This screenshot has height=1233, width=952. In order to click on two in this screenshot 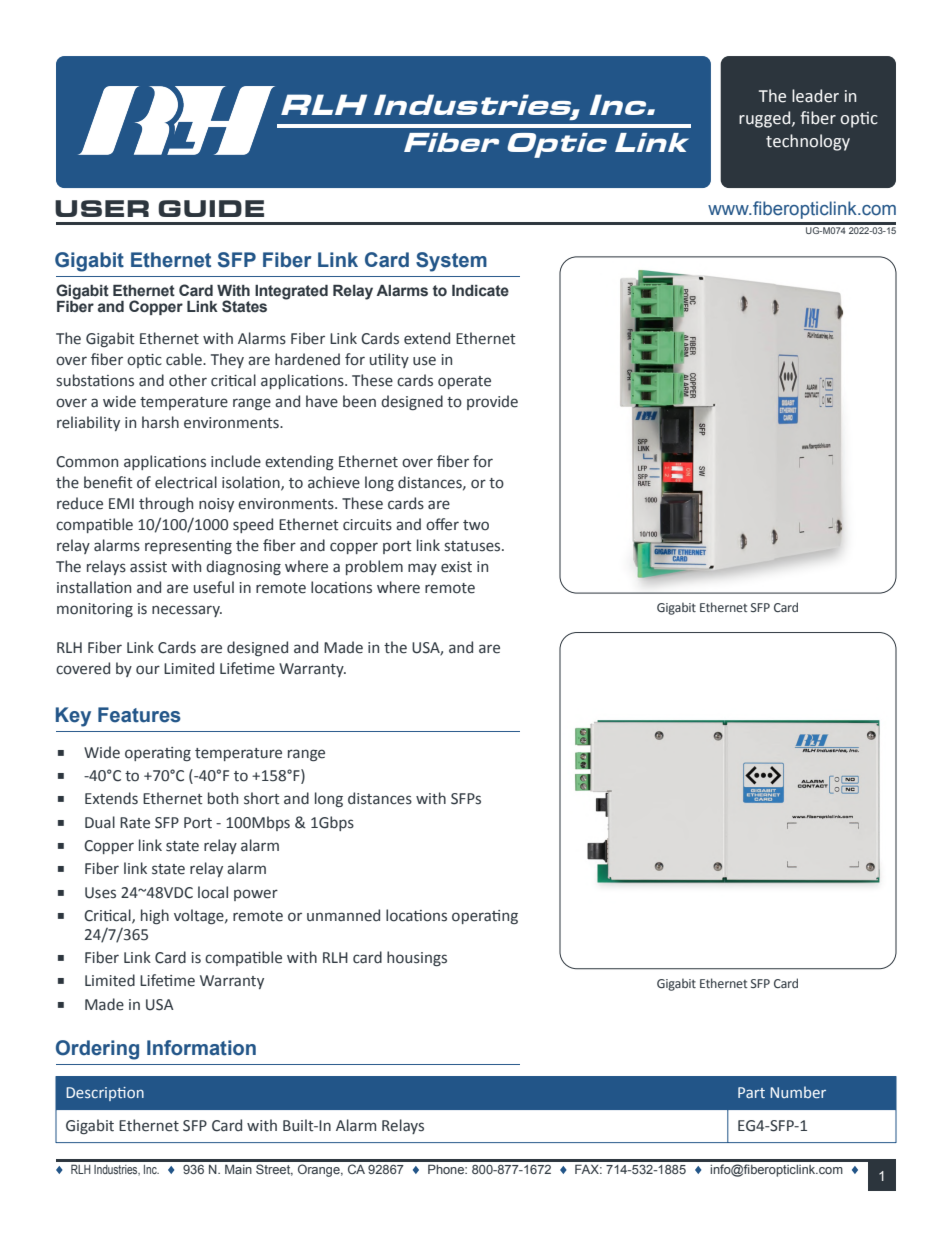, I will do `click(476, 525)`.
